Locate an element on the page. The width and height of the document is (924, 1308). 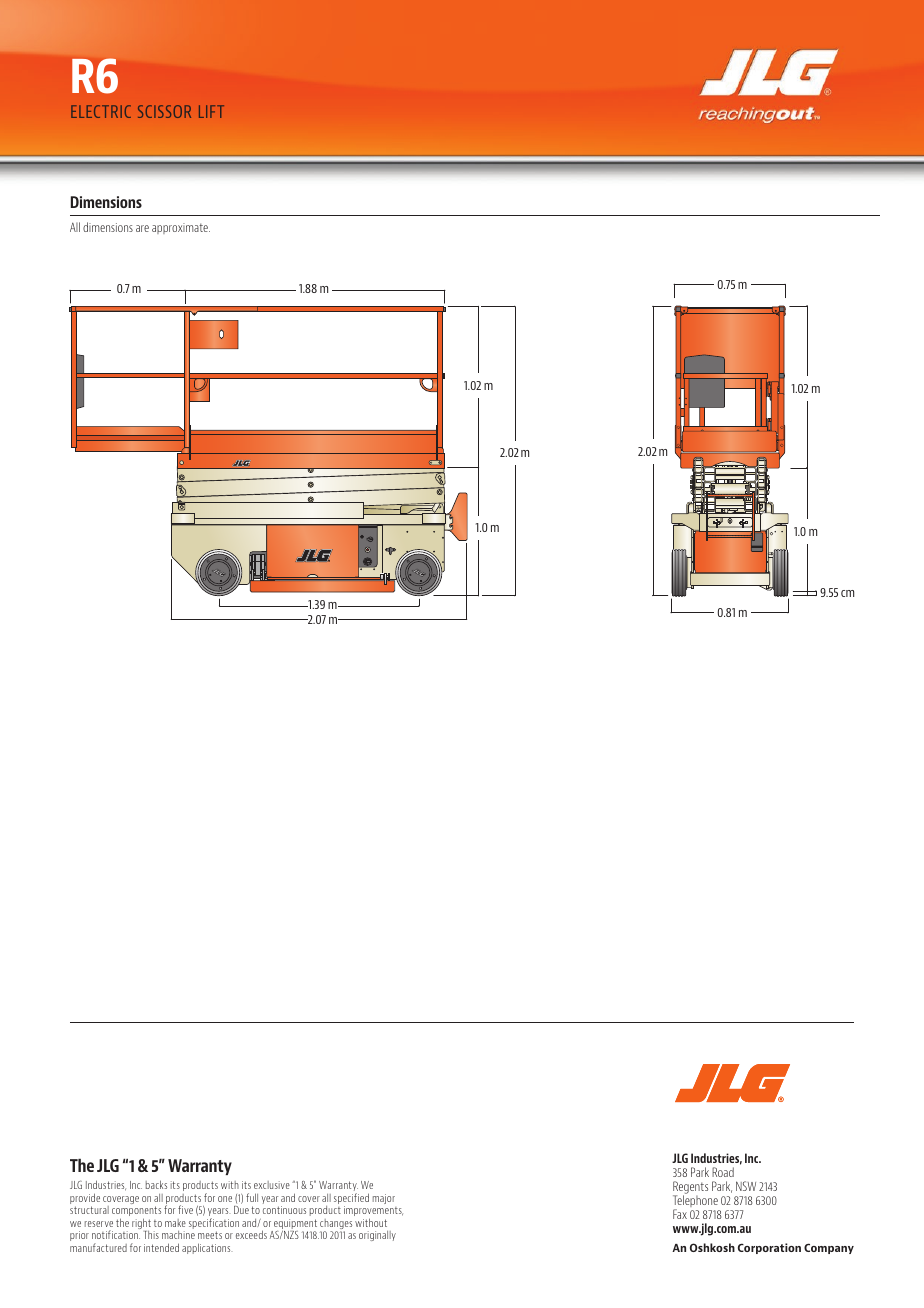
major is located at coordinates (384, 1199).
